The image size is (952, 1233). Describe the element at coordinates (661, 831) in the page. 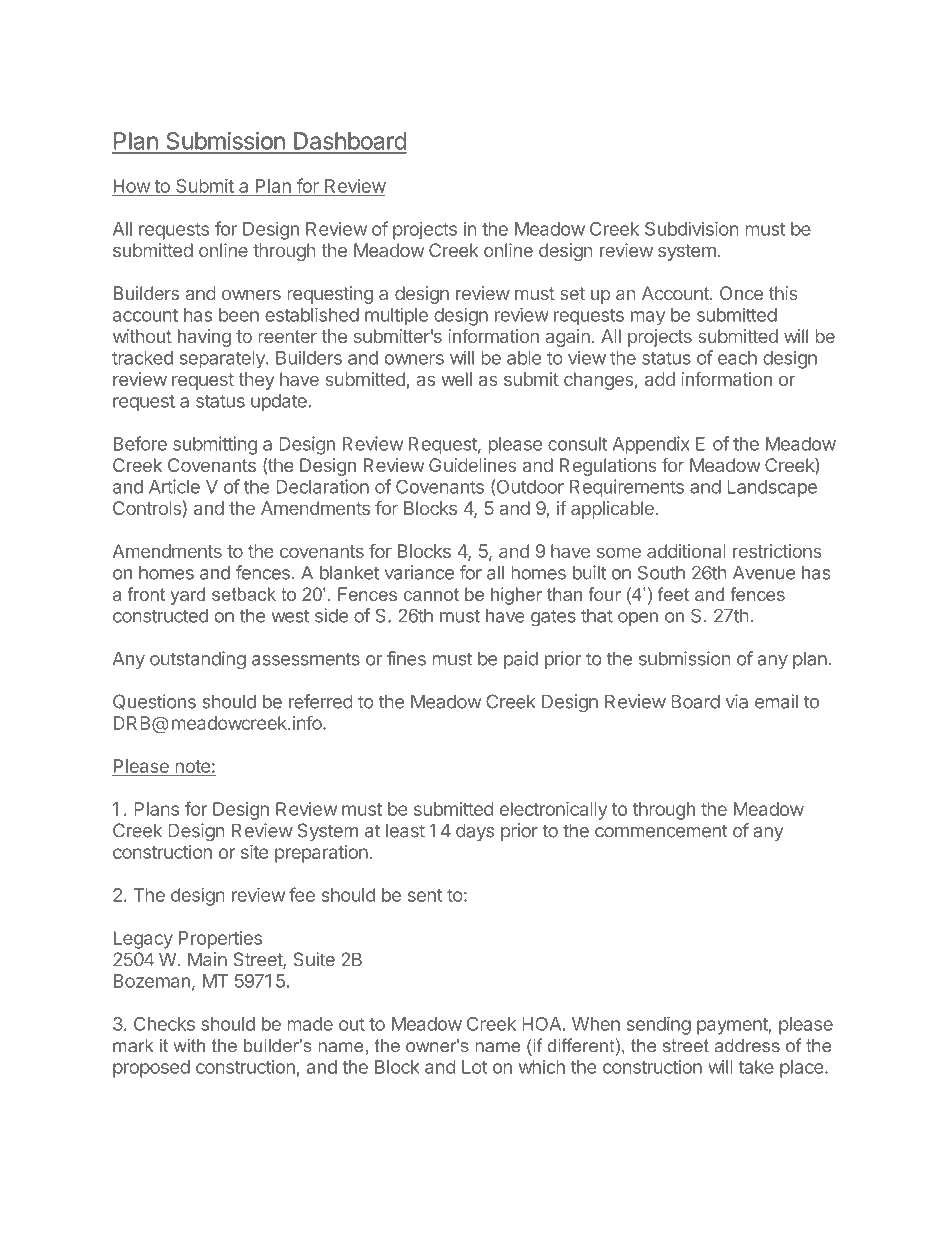

I see `commencement` at that location.
